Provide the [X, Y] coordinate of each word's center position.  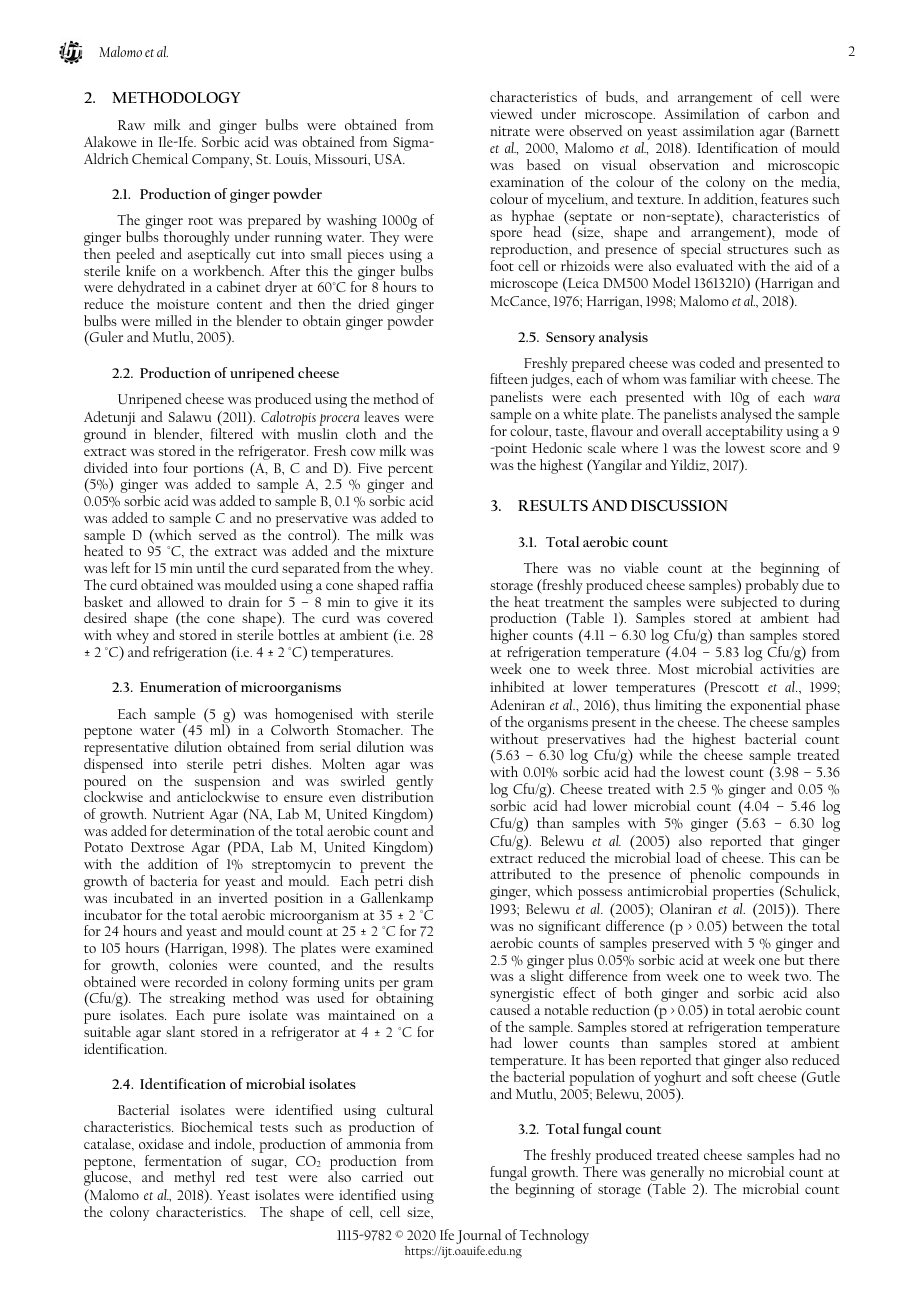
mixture [409, 551]
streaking [197, 1001]
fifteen [509, 378]
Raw [131, 125]
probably [772, 588]
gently [413, 783]
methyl [194, 1178]
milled [173, 320]
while [655, 754]
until [210, 567]
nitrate [510, 131]
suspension [227, 784]
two [798, 977]
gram [418, 985]
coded [717, 362]
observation [684, 164]
